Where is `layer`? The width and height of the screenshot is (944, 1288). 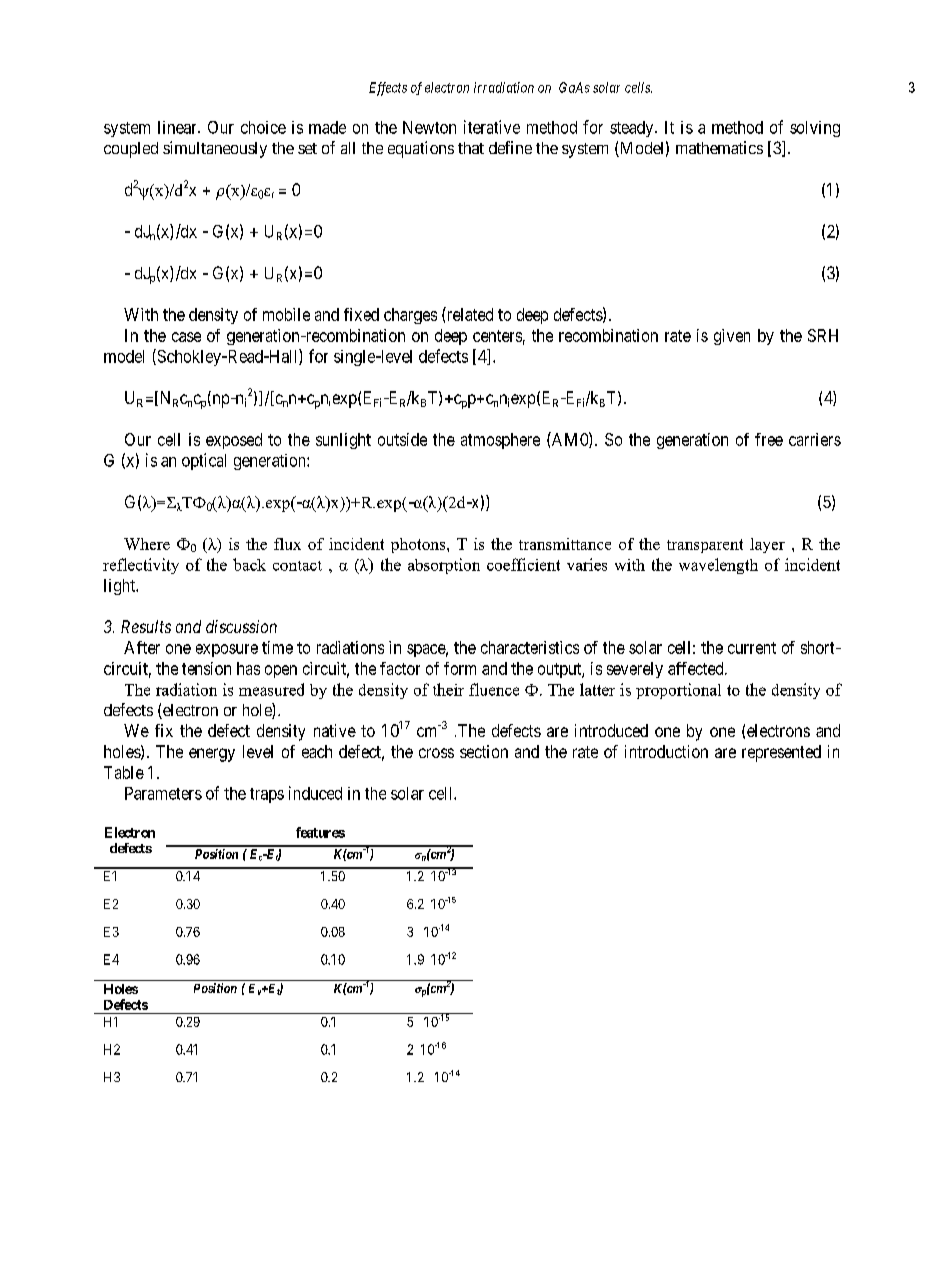 layer is located at coordinates (767, 545).
